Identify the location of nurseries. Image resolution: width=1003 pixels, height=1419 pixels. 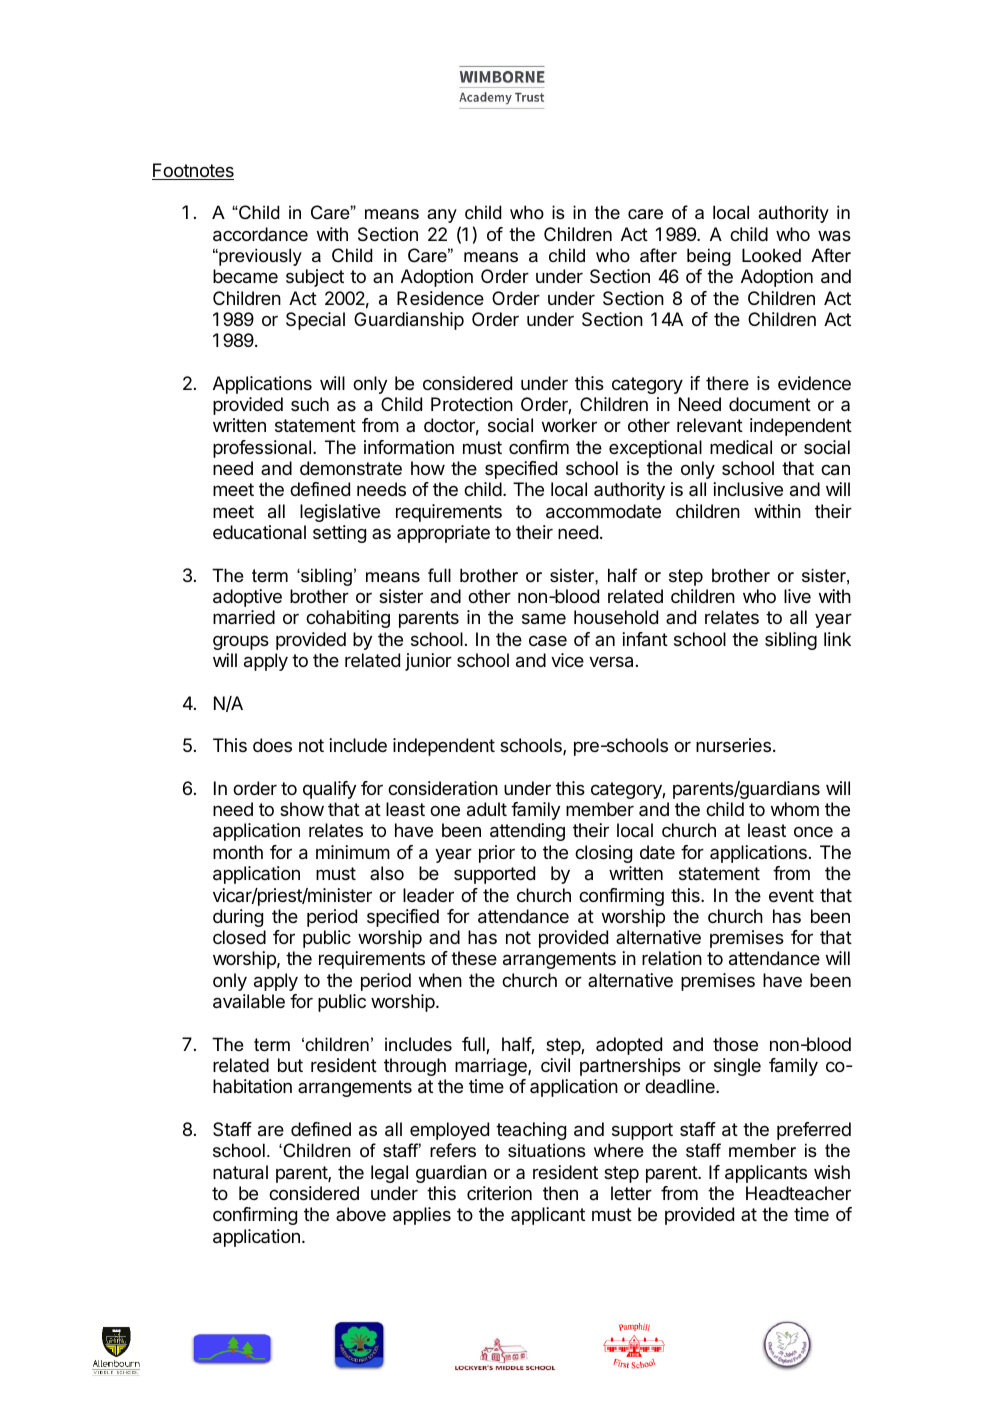
(733, 745).
